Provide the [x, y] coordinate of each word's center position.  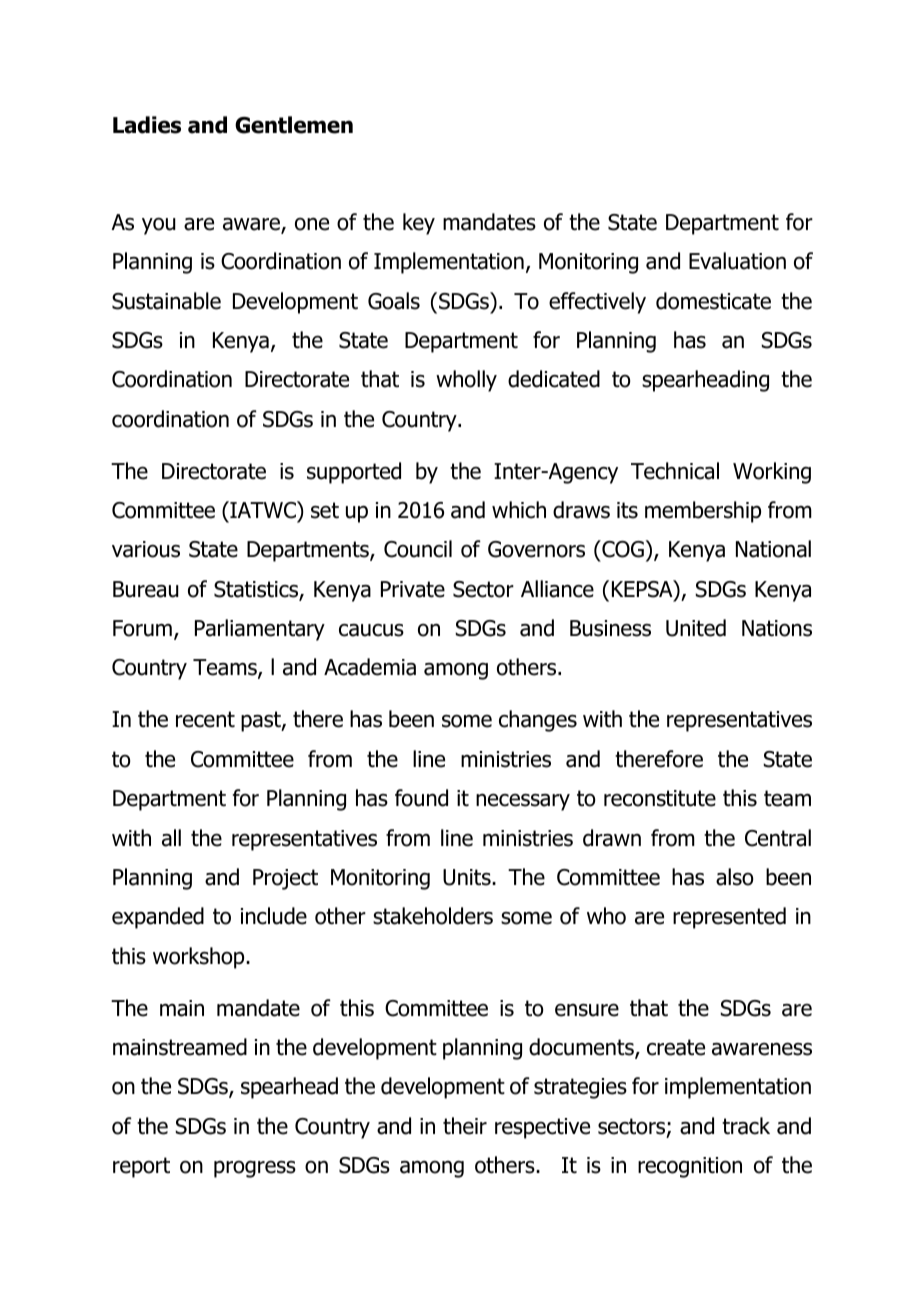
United [696, 628]
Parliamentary [260, 630]
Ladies [147, 125]
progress [255, 1169]
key [419, 224]
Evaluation [737, 261]
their [465, 1126]
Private [413, 589]
